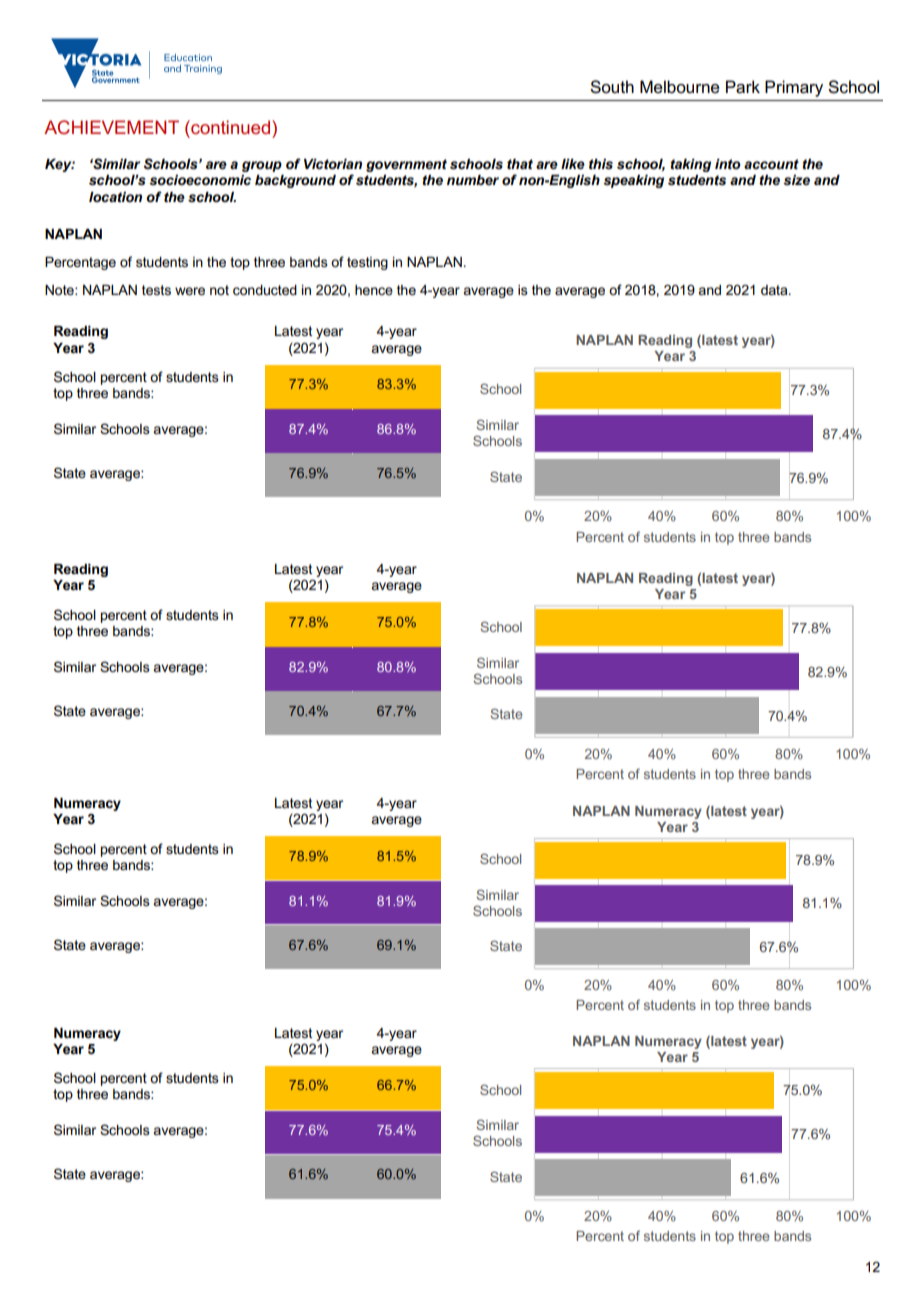  What do you see at coordinates (680, 87) in the screenshot?
I see `Melbourne` at bounding box center [680, 87].
